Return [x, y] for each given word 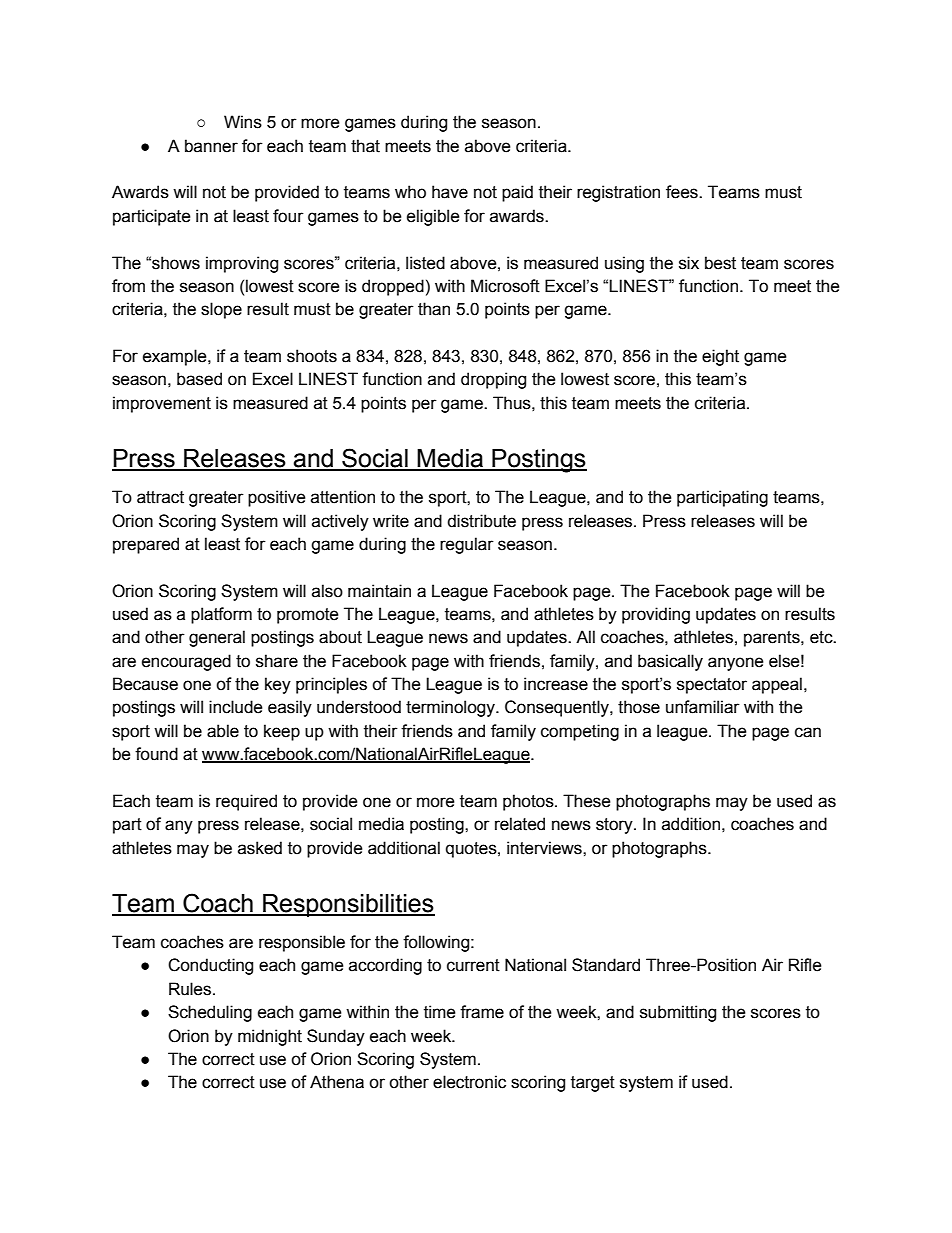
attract [160, 497]
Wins [243, 122]
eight [720, 357]
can [808, 732]
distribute [481, 521]
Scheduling [210, 1013]
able [223, 731]
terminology [451, 708]
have [450, 192]
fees [683, 192]
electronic [469, 1082]
